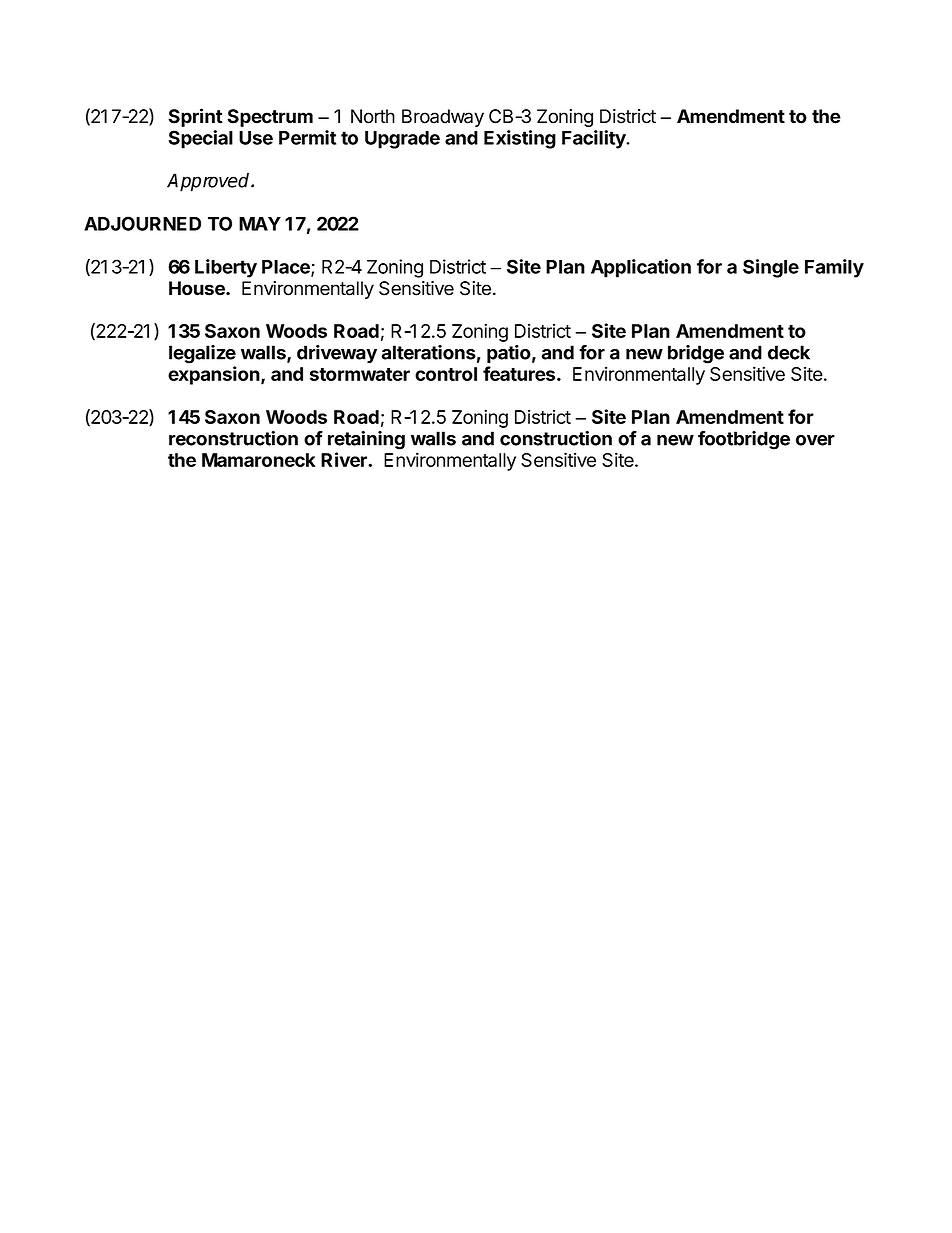 The width and height of the screenshot is (952, 1233). Describe the element at coordinates (337, 354) in the screenshot. I see `driveway` at that location.
